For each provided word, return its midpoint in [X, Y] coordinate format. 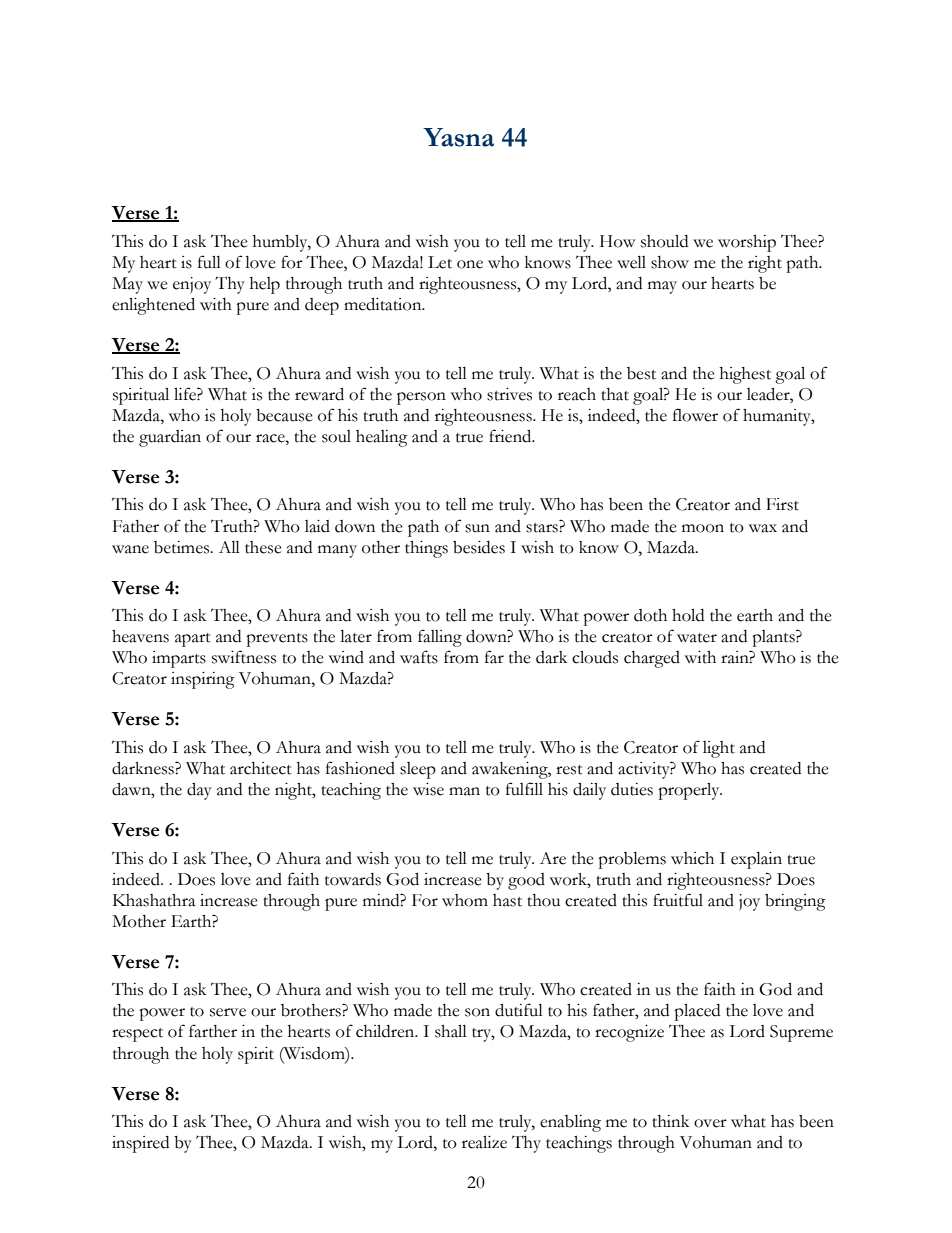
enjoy [192, 285]
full [209, 262]
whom [465, 900]
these [263, 547]
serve [228, 1012]
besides [479, 547]
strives [509, 394]
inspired [140, 1144]
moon [703, 528]
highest [745, 375]
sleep [418, 770]
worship [747, 243]
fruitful [678, 900]
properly [690, 791]
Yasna [458, 137]
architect [261, 768]
